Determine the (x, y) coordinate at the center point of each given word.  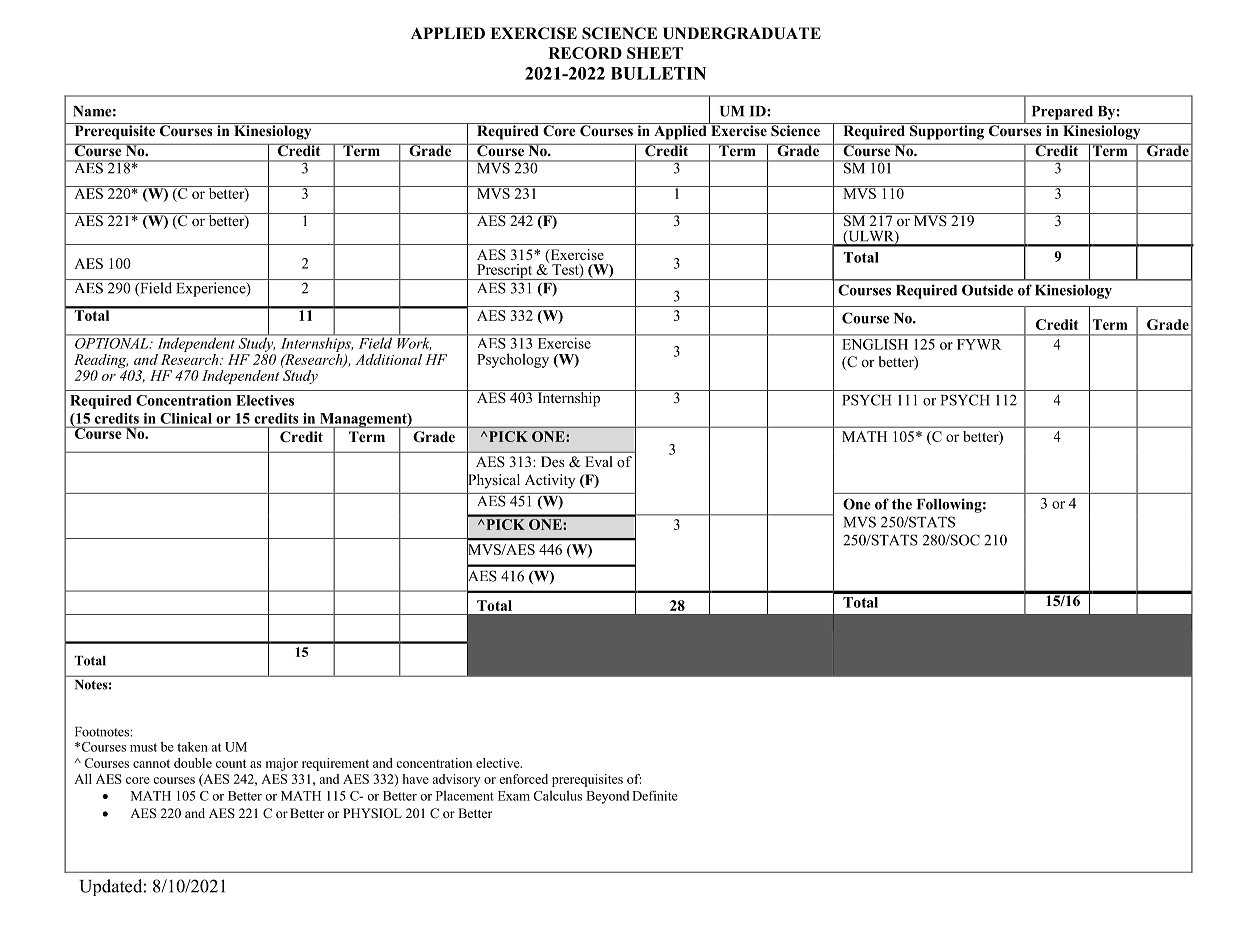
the (902, 504)
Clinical (186, 418)
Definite (655, 795)
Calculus (558, 795)
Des (553, 461)
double (193, 763)
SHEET (655, 53)
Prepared (1062, 113)
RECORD (585, 53)
